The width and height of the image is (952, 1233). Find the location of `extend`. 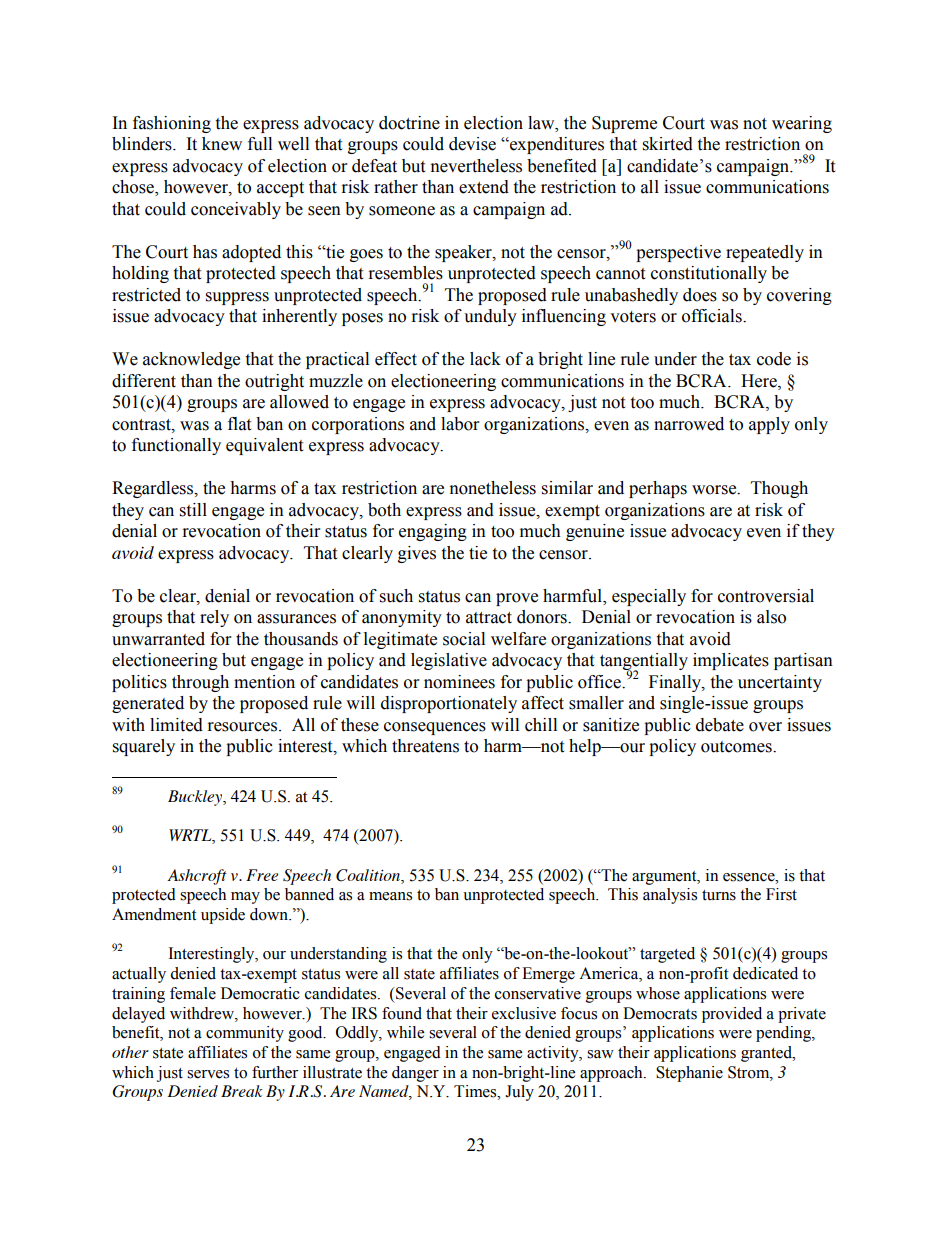

extend is located at coordinates (484, 187).
